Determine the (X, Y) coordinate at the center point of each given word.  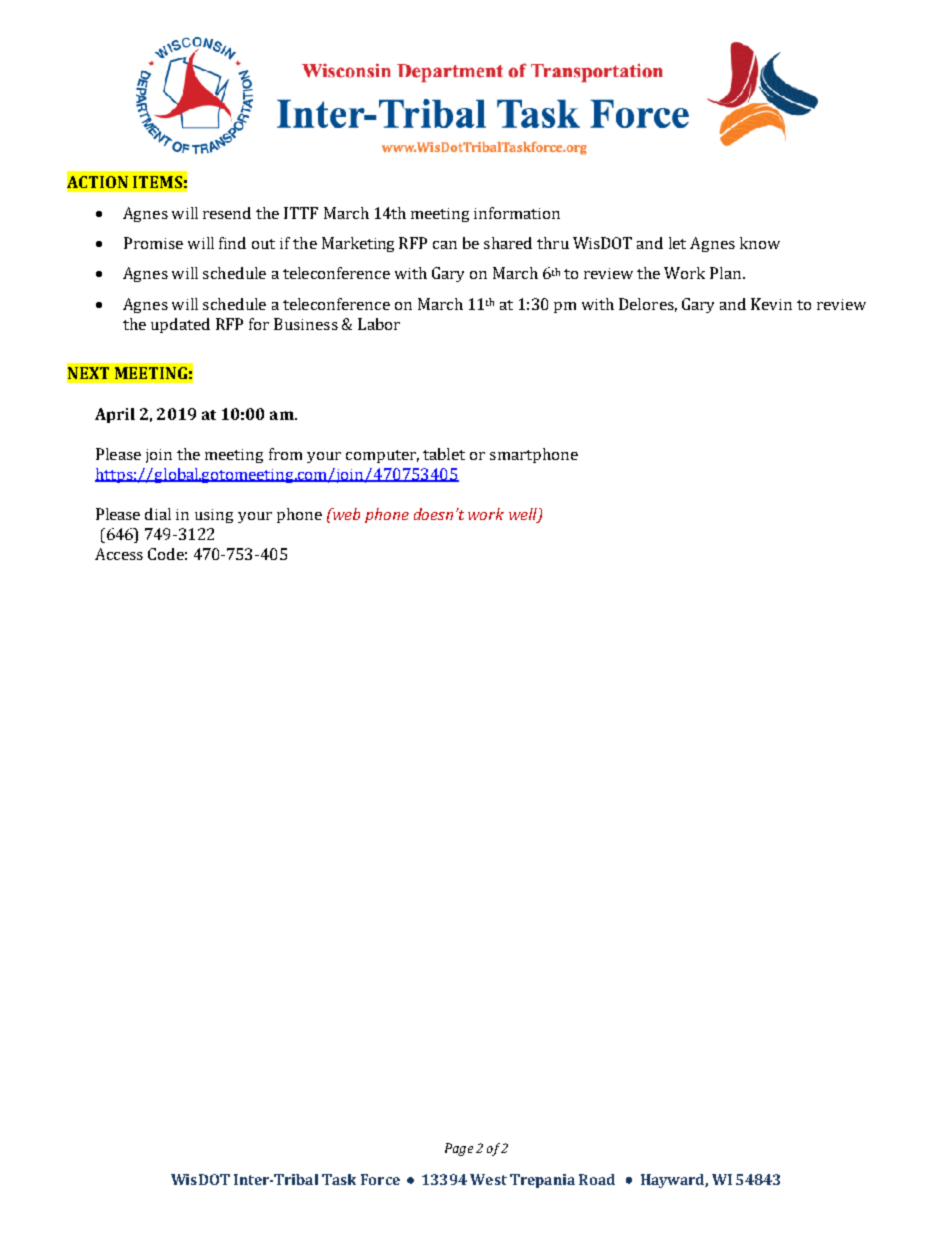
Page (459, 1149)
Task (339, 1179)
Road (597, 1179)
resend (227, 213)
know (760, 243)
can (445, 245)
